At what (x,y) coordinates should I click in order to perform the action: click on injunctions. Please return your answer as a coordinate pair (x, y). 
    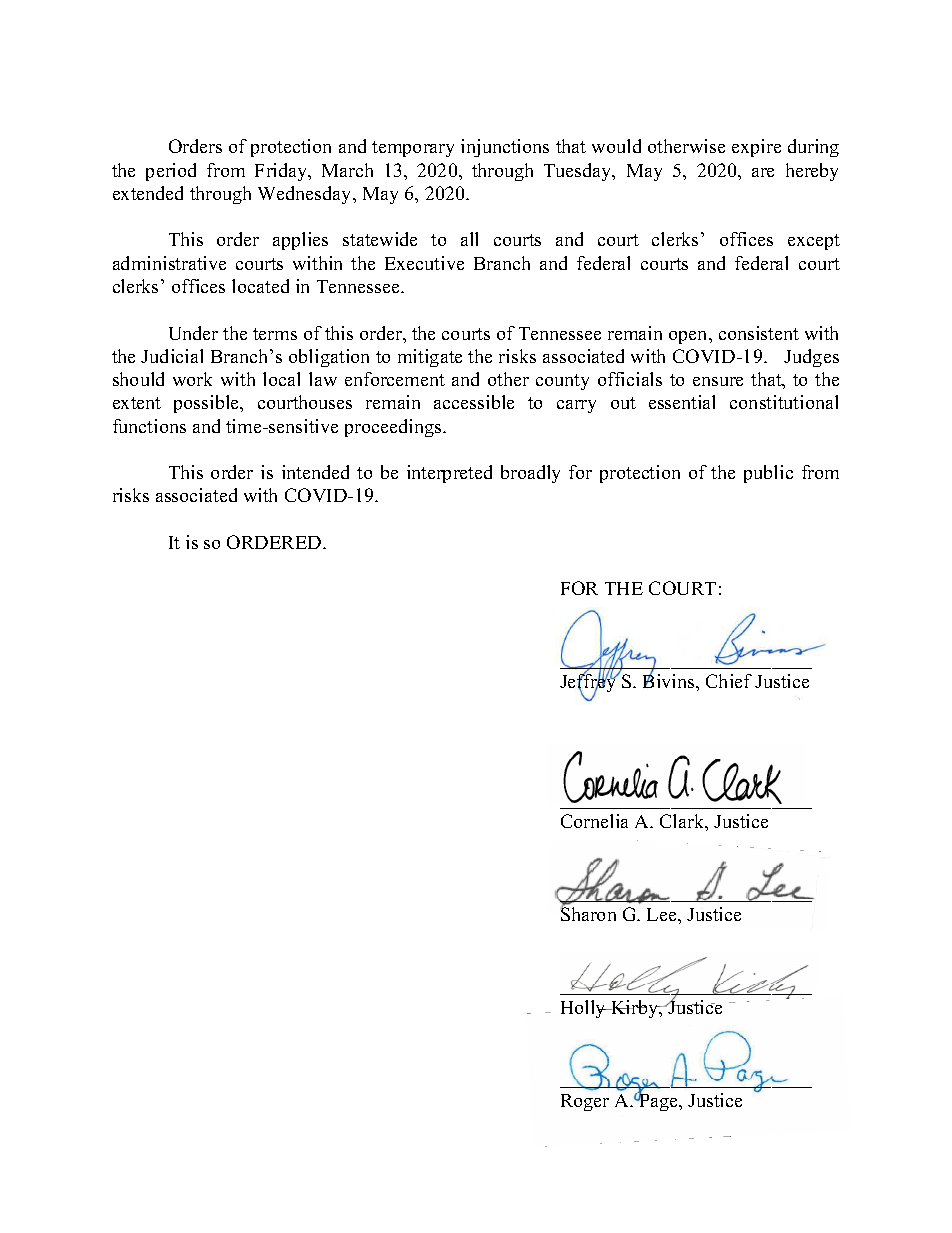
    Looking at the image, I should click on (505, 148).
